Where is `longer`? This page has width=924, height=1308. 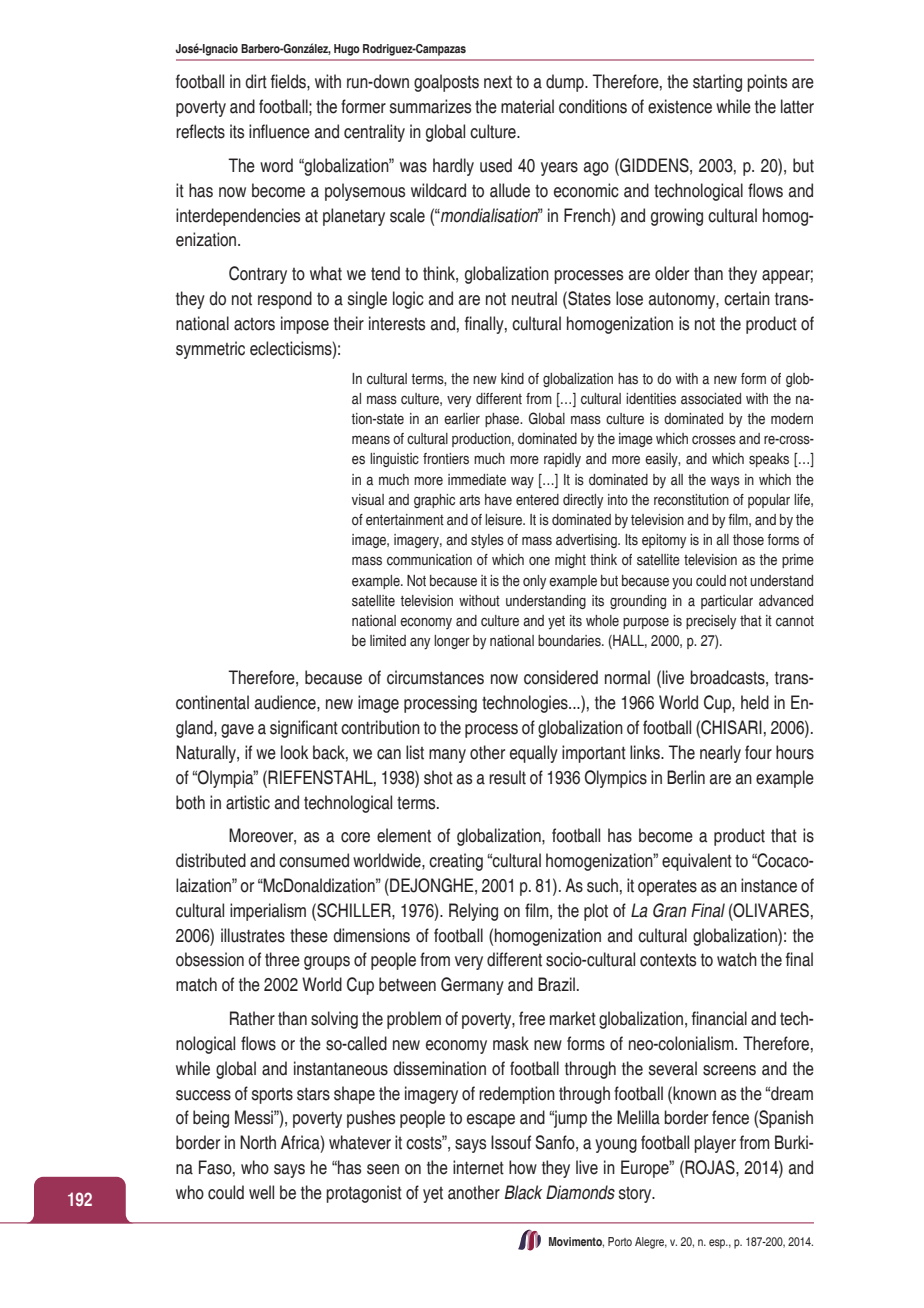 longer is located at coordinates (452, 642).
